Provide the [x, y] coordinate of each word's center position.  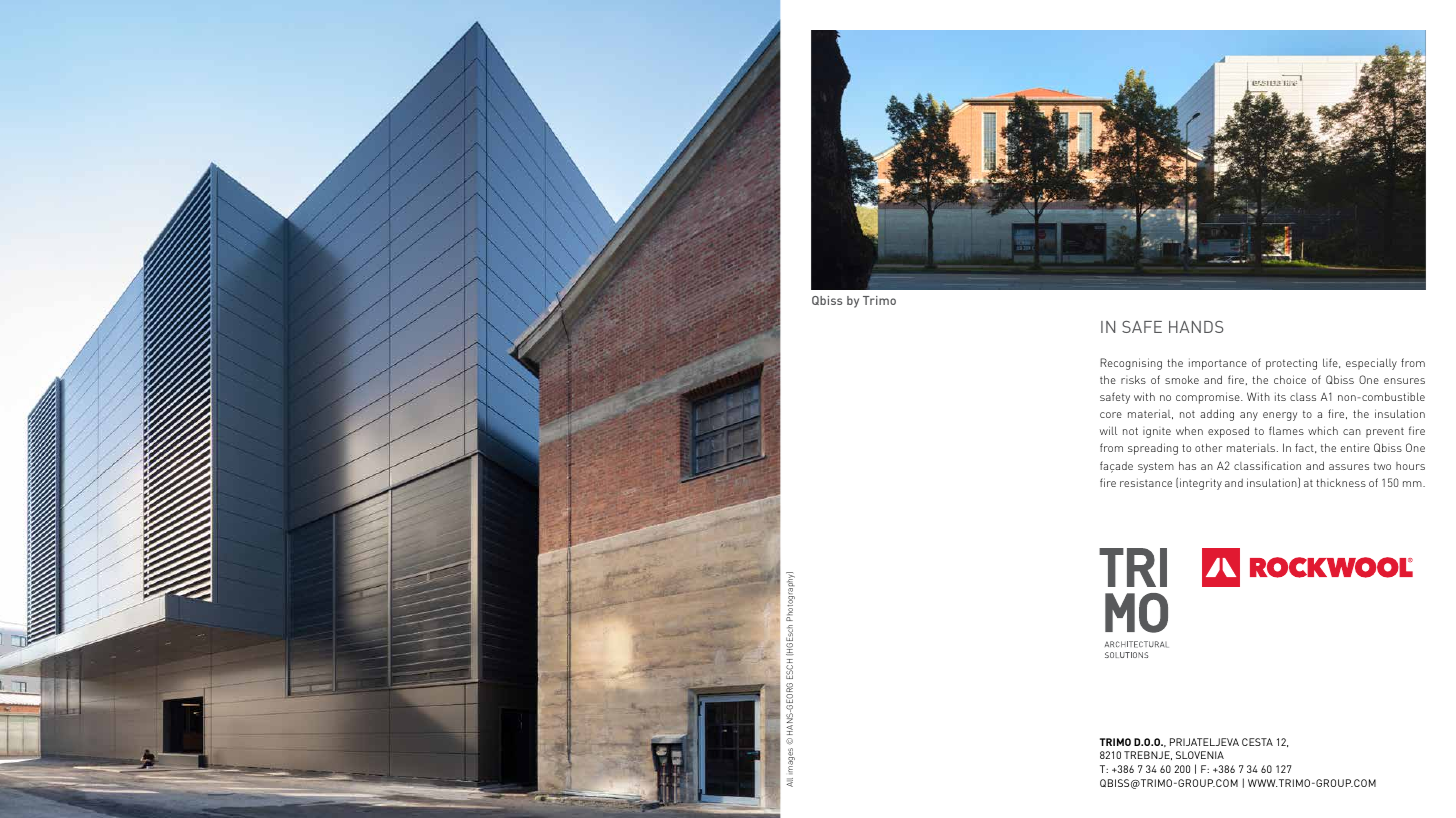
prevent [1385, 433]
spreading [1153, 449]
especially [1371, 364]
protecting [1291, 364]
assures [1349, 467]
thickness [1341, 482]
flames [1286, 430]
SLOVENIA [1200, 755]
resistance [1146, 482]
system [1156, 467]
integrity [1201, 484]
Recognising [1131, 364]
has [1187, 465]
